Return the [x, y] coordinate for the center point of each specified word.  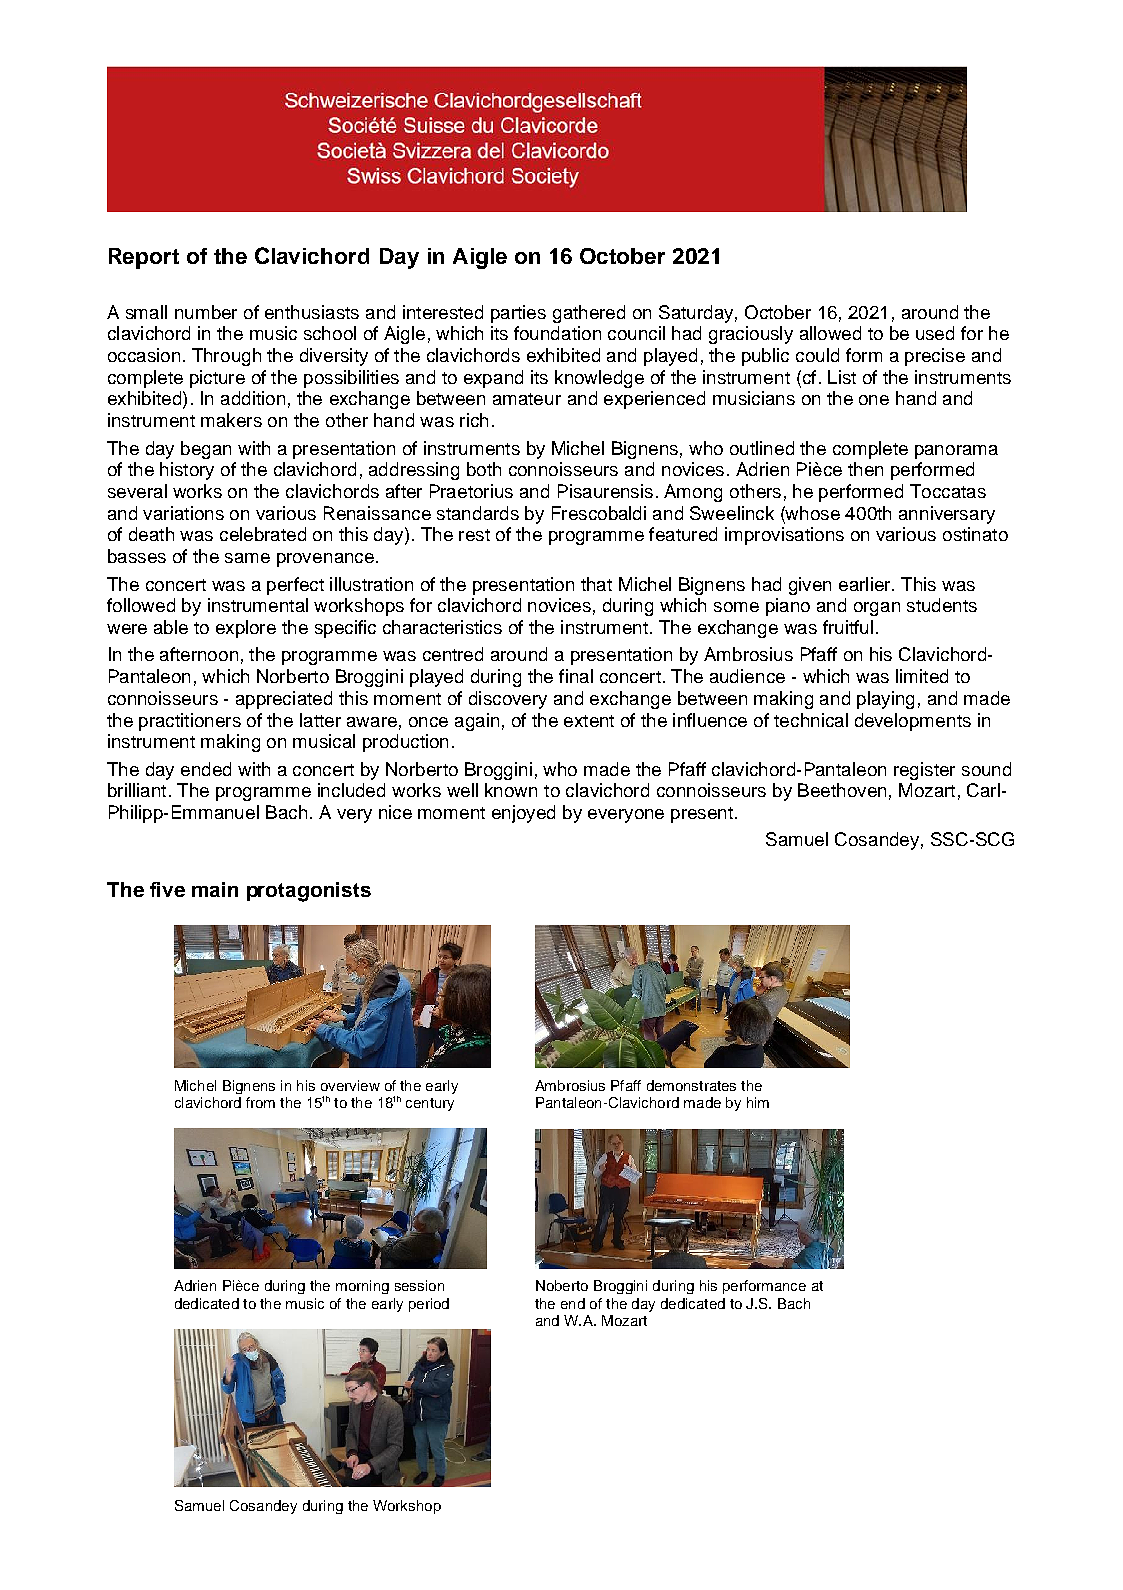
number [206, 312]
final [576, 676]
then [865, 469]
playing [885, 700]
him [758, 1102]
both [484, 469]
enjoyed [523, 814]
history [187, 471]
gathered [589, 314]
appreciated [284, 700]
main [215, 889]
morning [362, 1287]
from [260, 1102]
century [430, 1104]
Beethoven [842, 790]
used [935, 333]
